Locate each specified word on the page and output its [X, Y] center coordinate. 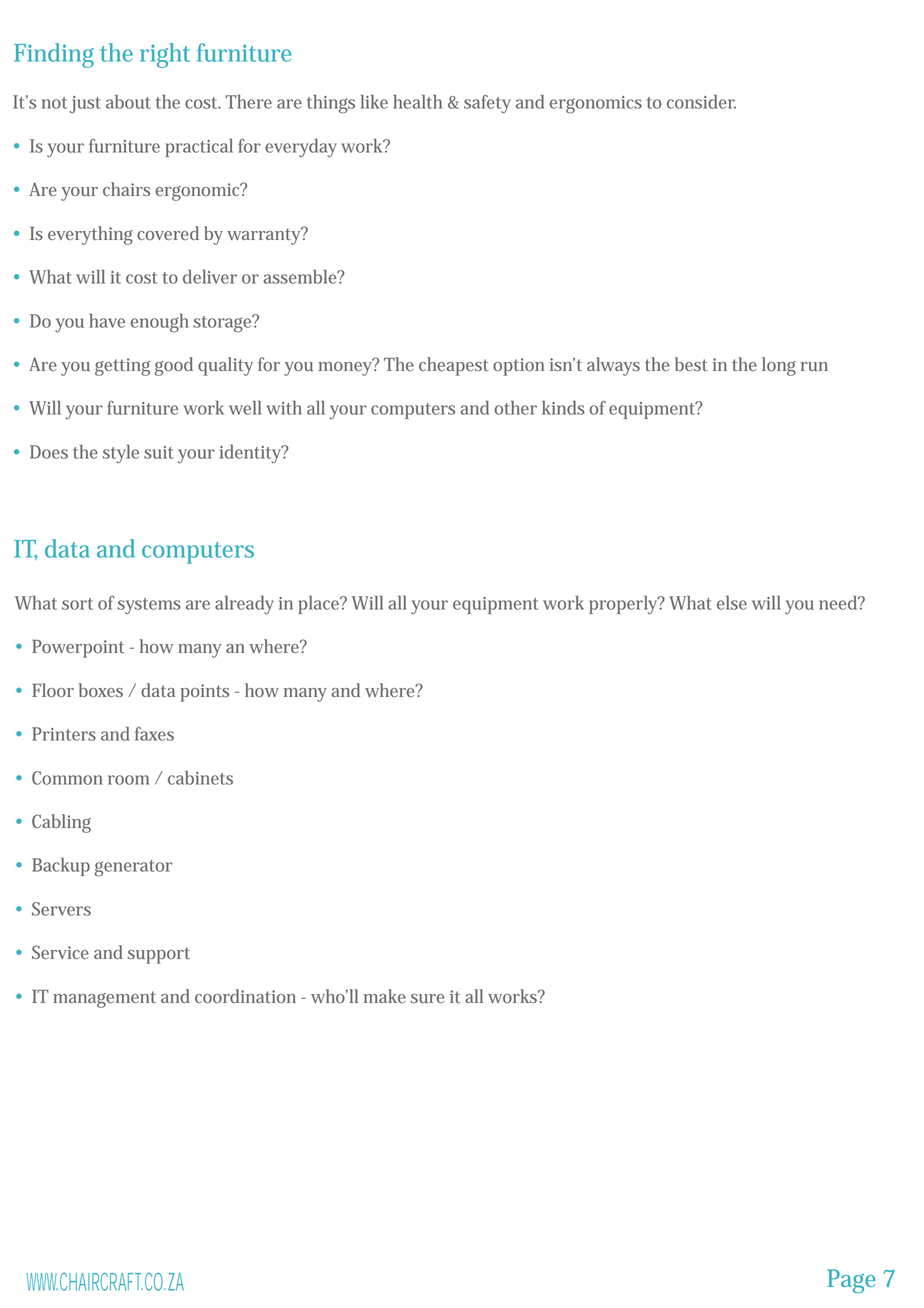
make [385, 996]
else [732, 602]
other [516, 407]
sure [427, 998]
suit [158, 452]
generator [133, 868]
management [104, 999]
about [128, 102]
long [779, 366]
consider [701, 101]
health [417, 101]
